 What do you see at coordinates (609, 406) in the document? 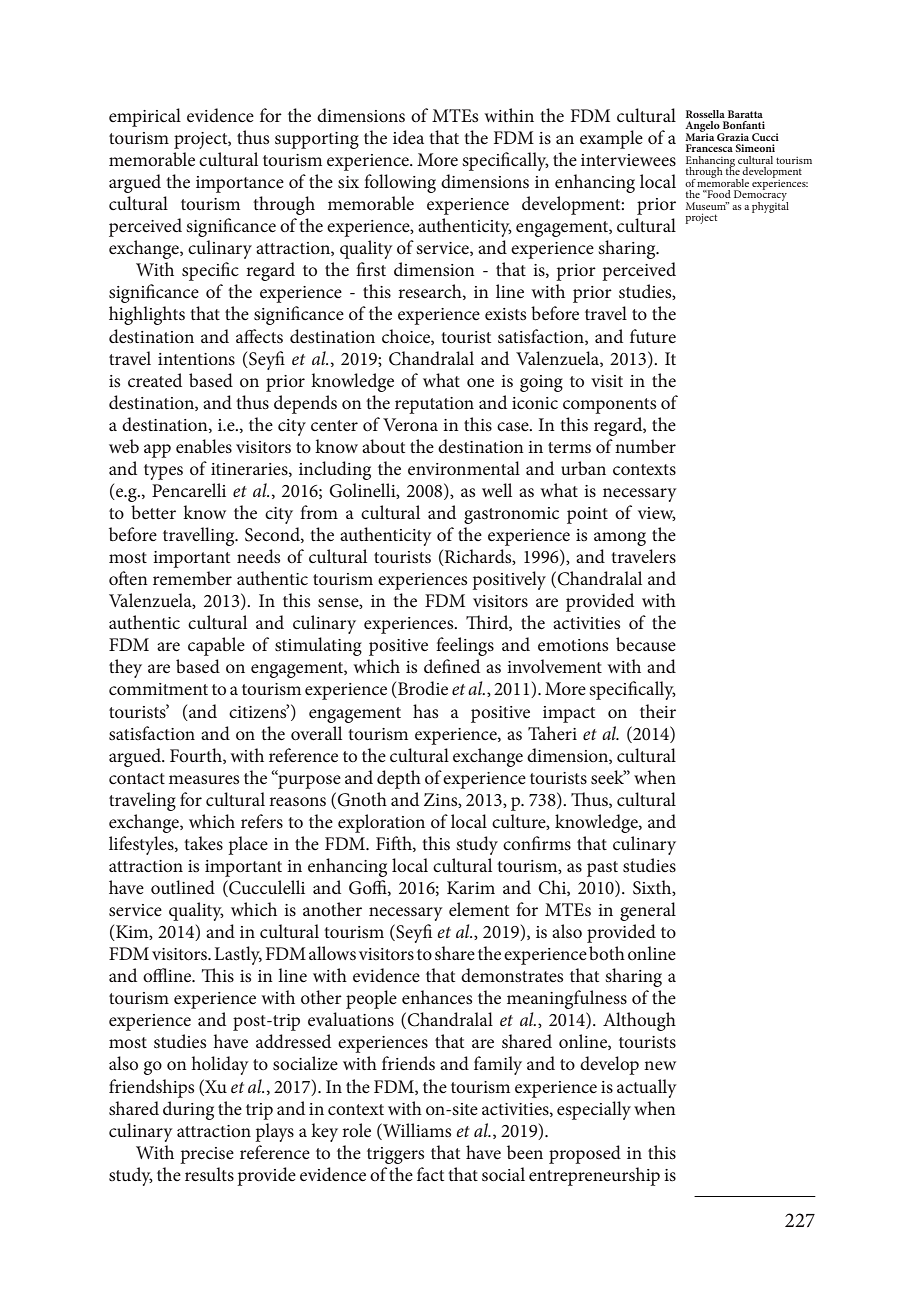
I see `components` at bounding box center [609, 406].
